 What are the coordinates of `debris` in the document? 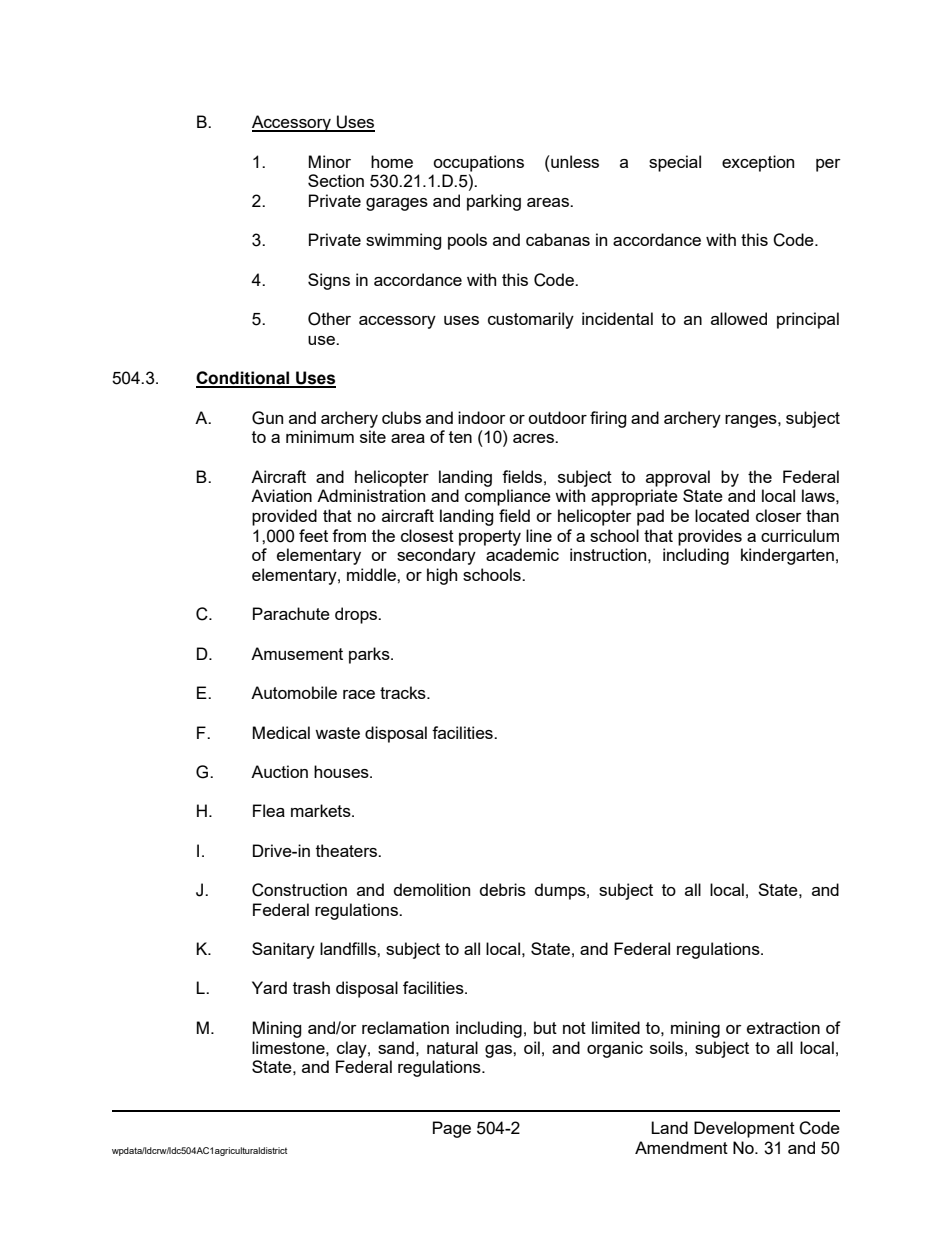 It's located at (503, 889).
